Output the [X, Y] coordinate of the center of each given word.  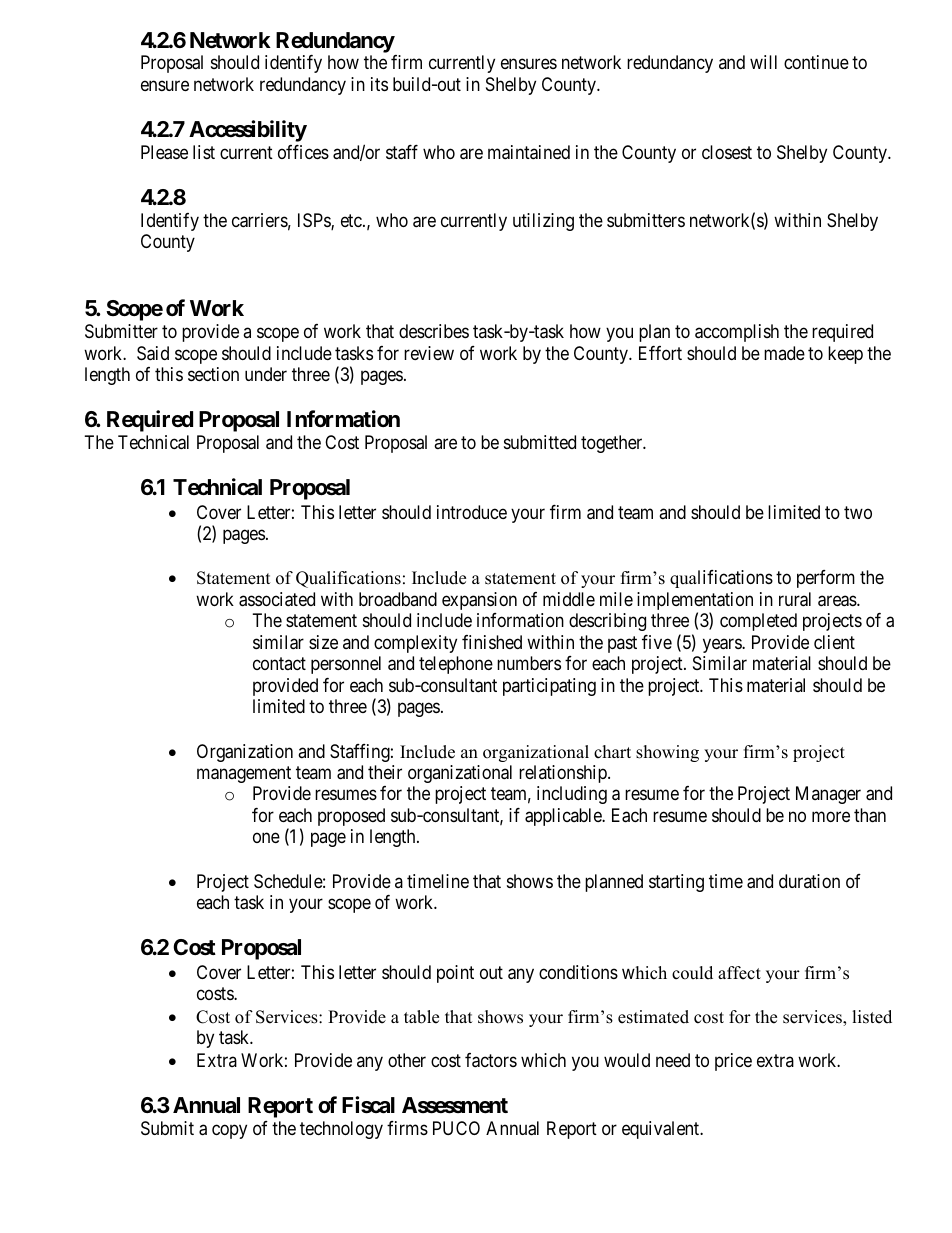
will [763, 62]
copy [229, 1132]
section [213, 374]
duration [809, 881]
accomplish [737, 333]
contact [279, 663]
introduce [472, 512]
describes [434, 331]
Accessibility [248, 131]
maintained [529, 152]
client [834, 642]
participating [549, 687]
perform [826, 579]
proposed [351, 817]
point [455, 974]
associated [277, 599]
